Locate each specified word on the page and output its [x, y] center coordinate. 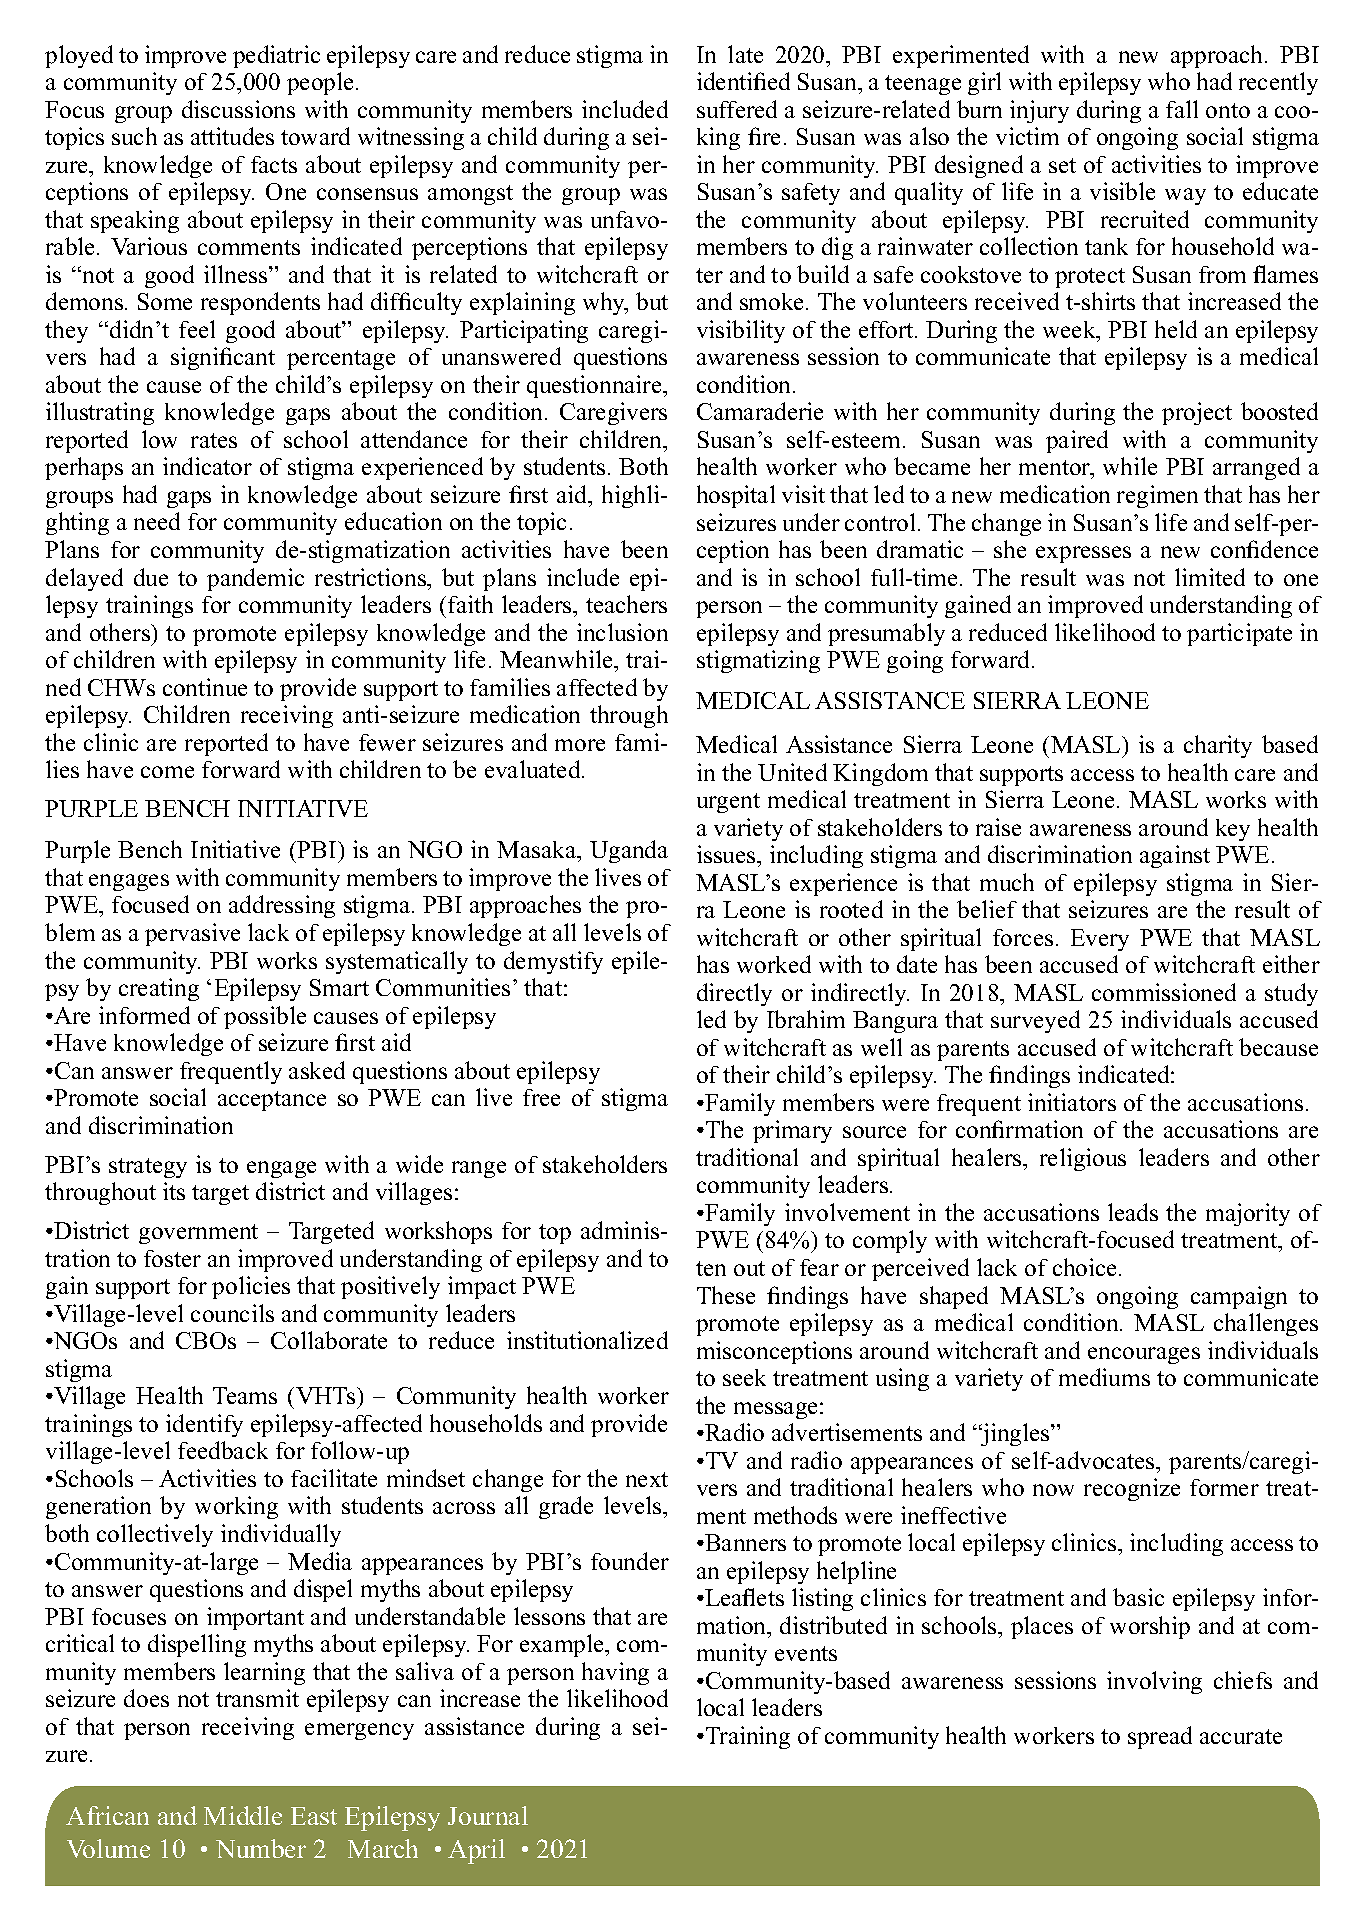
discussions [238, 109]
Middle [243, 1815]
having [615, 1673]
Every [1100, 940]
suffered [737, 109]
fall [1182, 109]
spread [1160, 1737]
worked [774, 964]
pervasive [192, 934]
